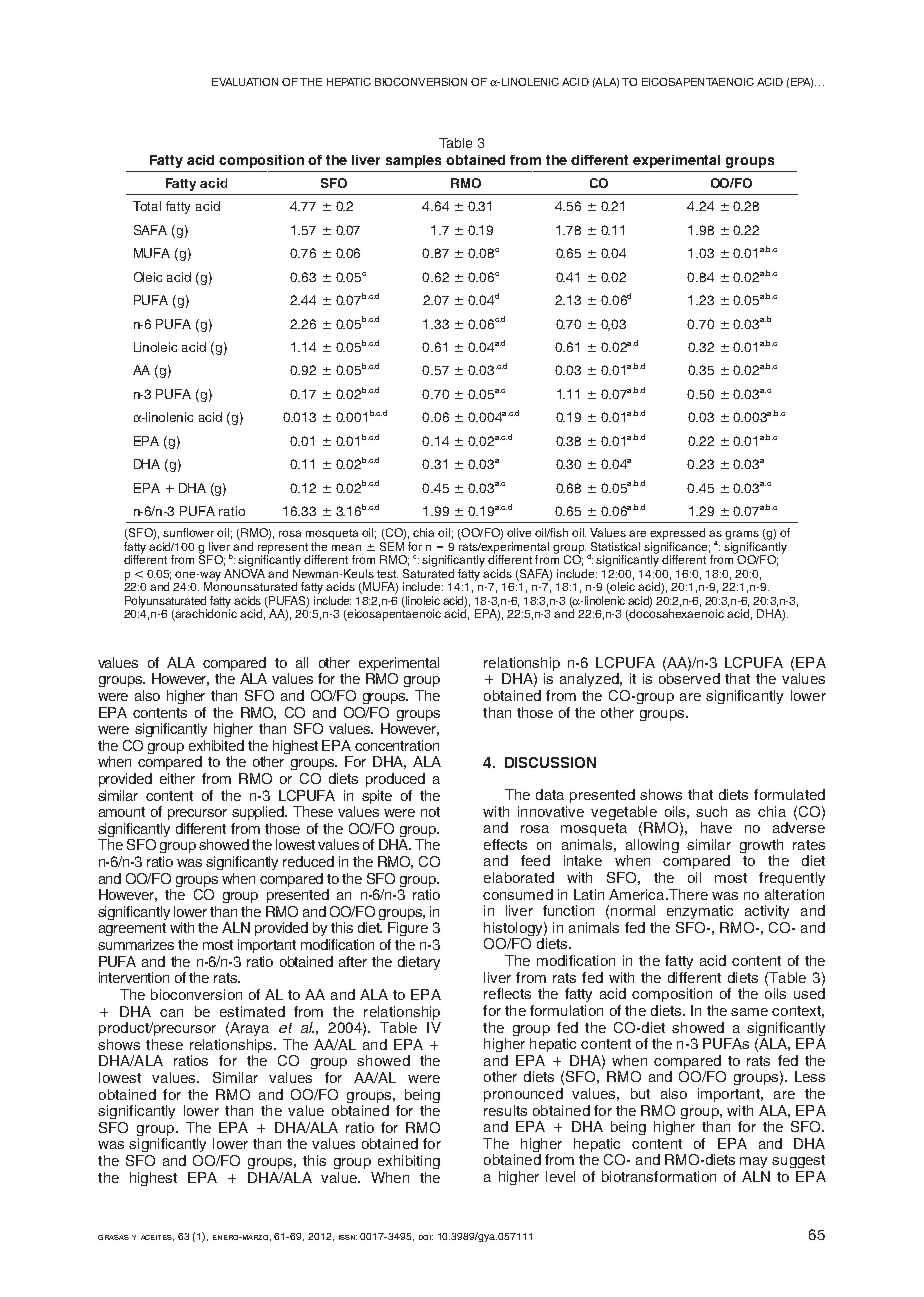  I want to click on observed, so click(689, 678).
